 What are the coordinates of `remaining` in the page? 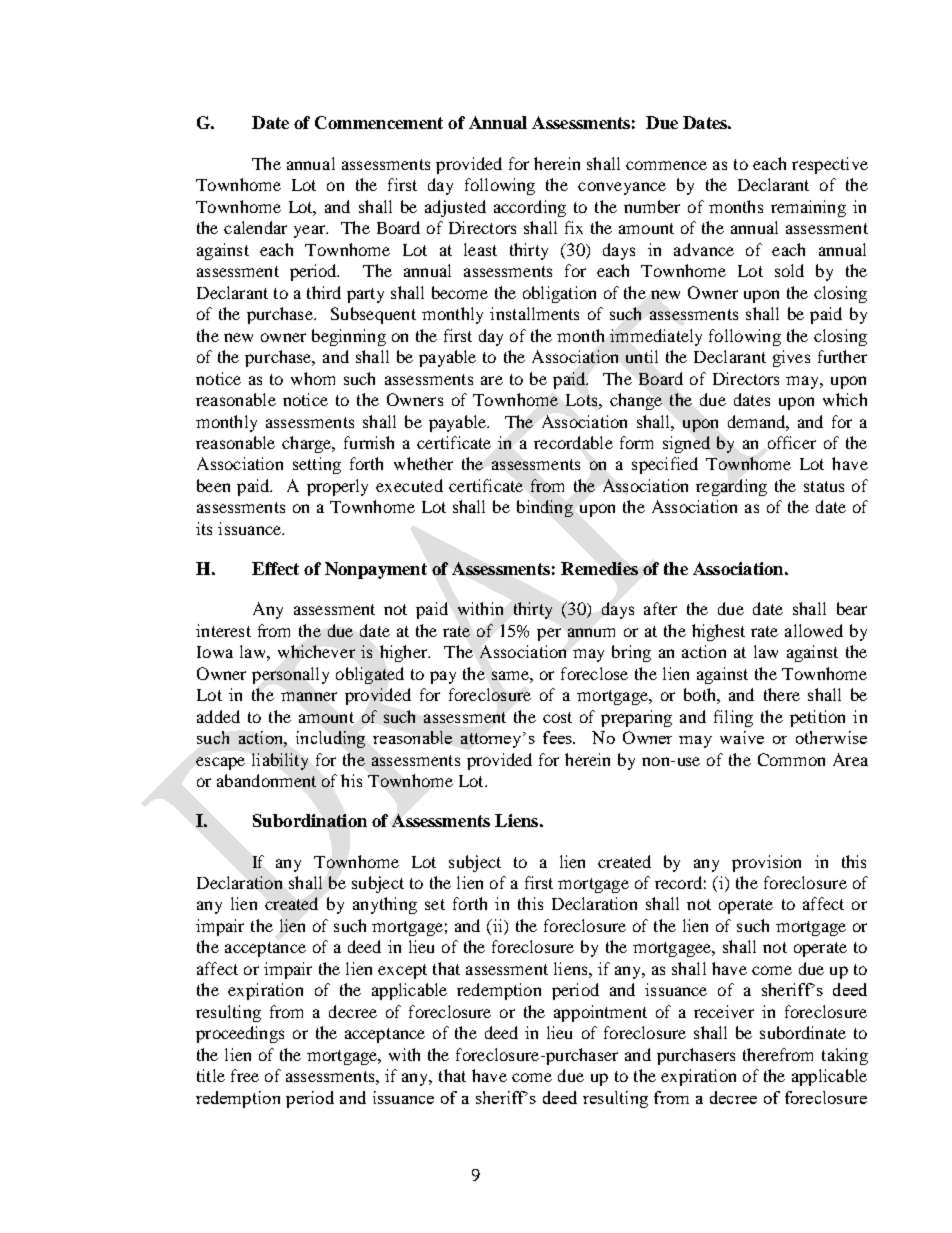 It's located at (808, 208).
